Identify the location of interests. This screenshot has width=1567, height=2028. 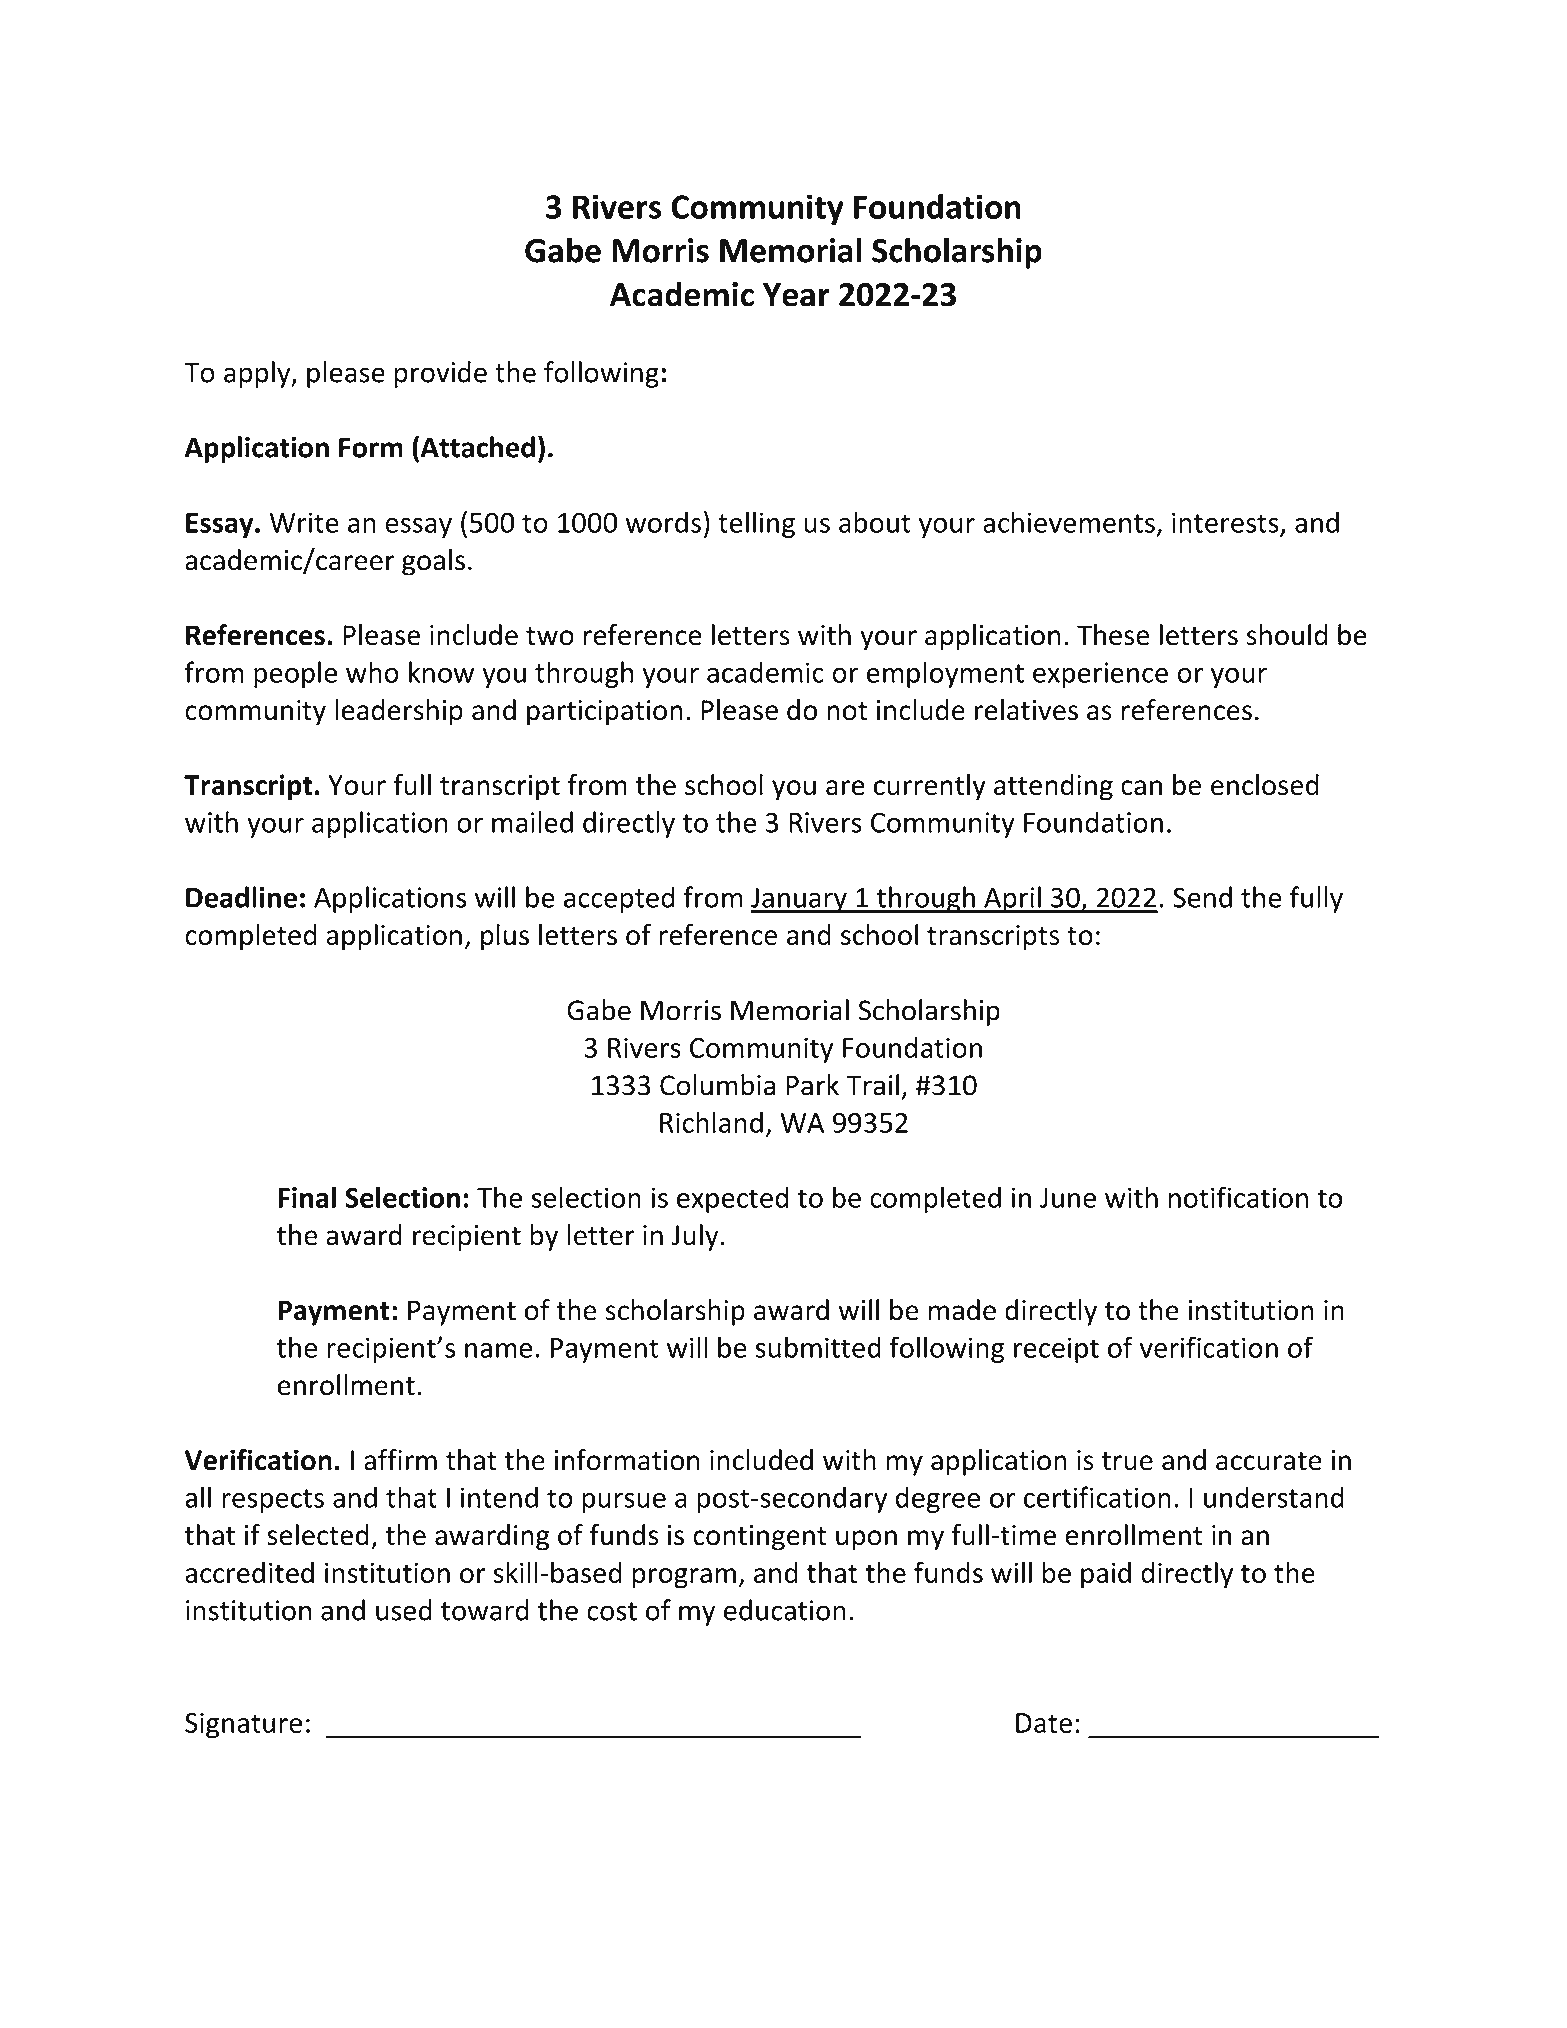
(1225, 522).
